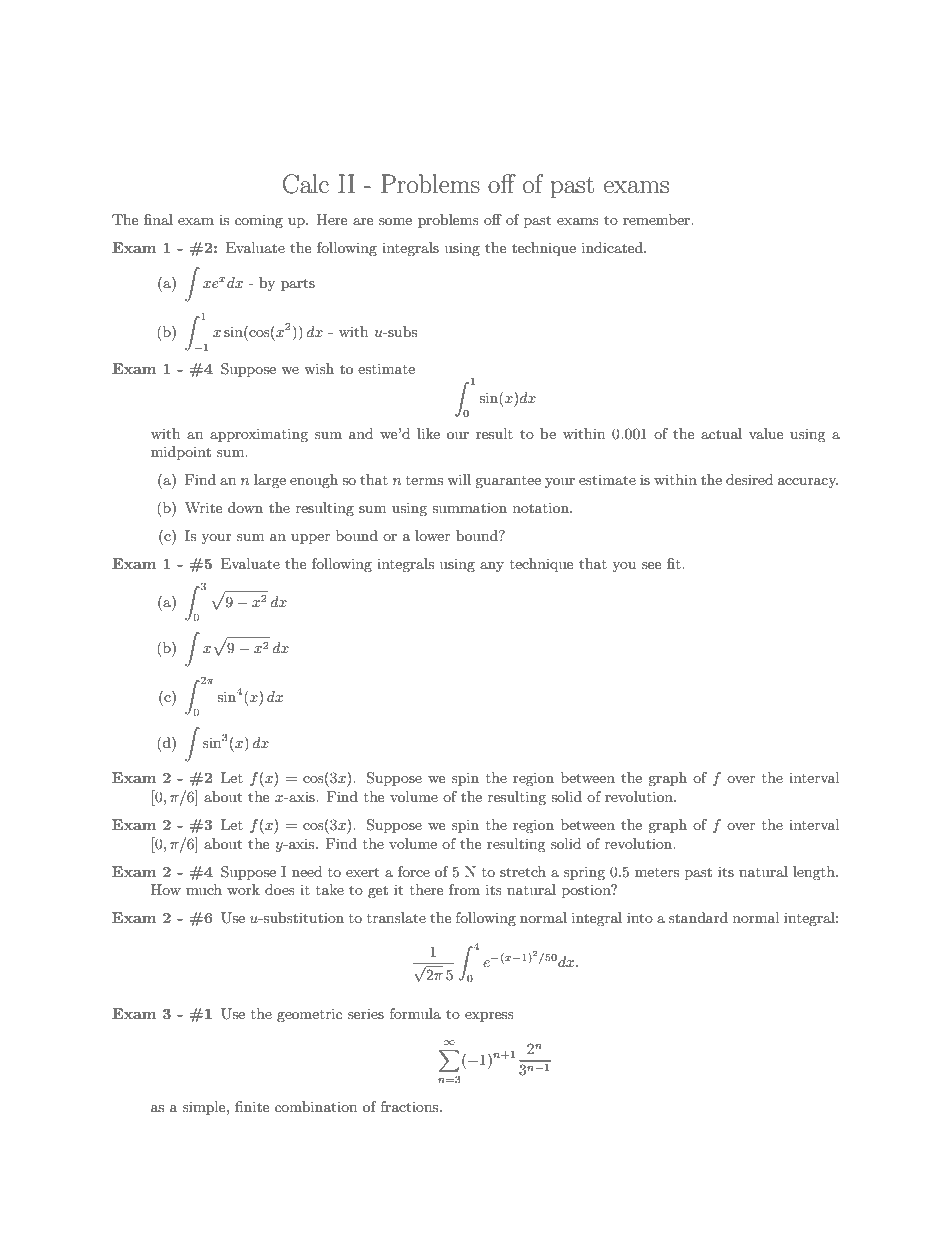 Image resolution: width=952 pixels, height=1233 pixels. Describe the element at coordinates (395, 221) in the screenshot. I see `some` at that location.
